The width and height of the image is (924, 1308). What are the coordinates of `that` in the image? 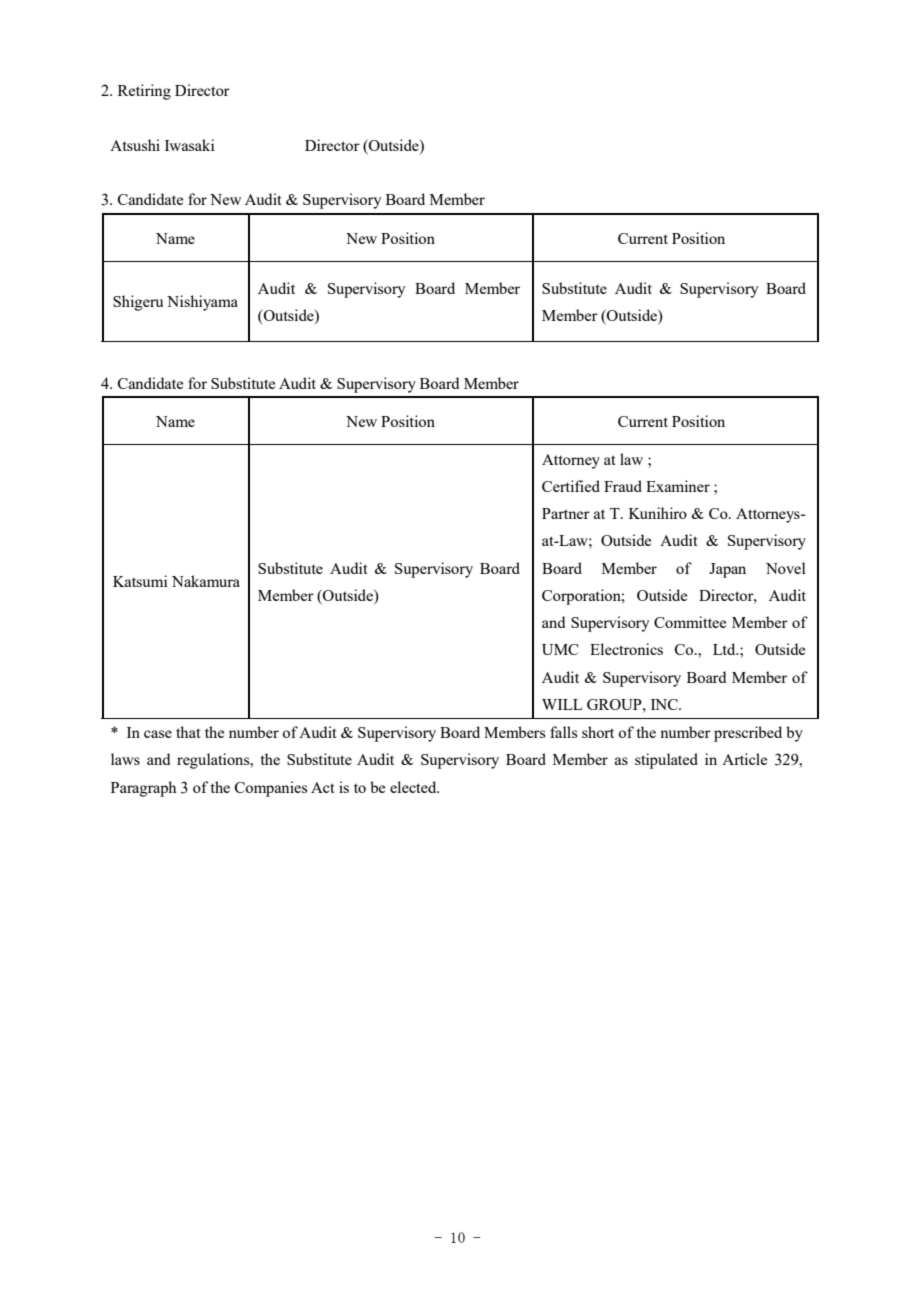 It's located at (188, 732).
